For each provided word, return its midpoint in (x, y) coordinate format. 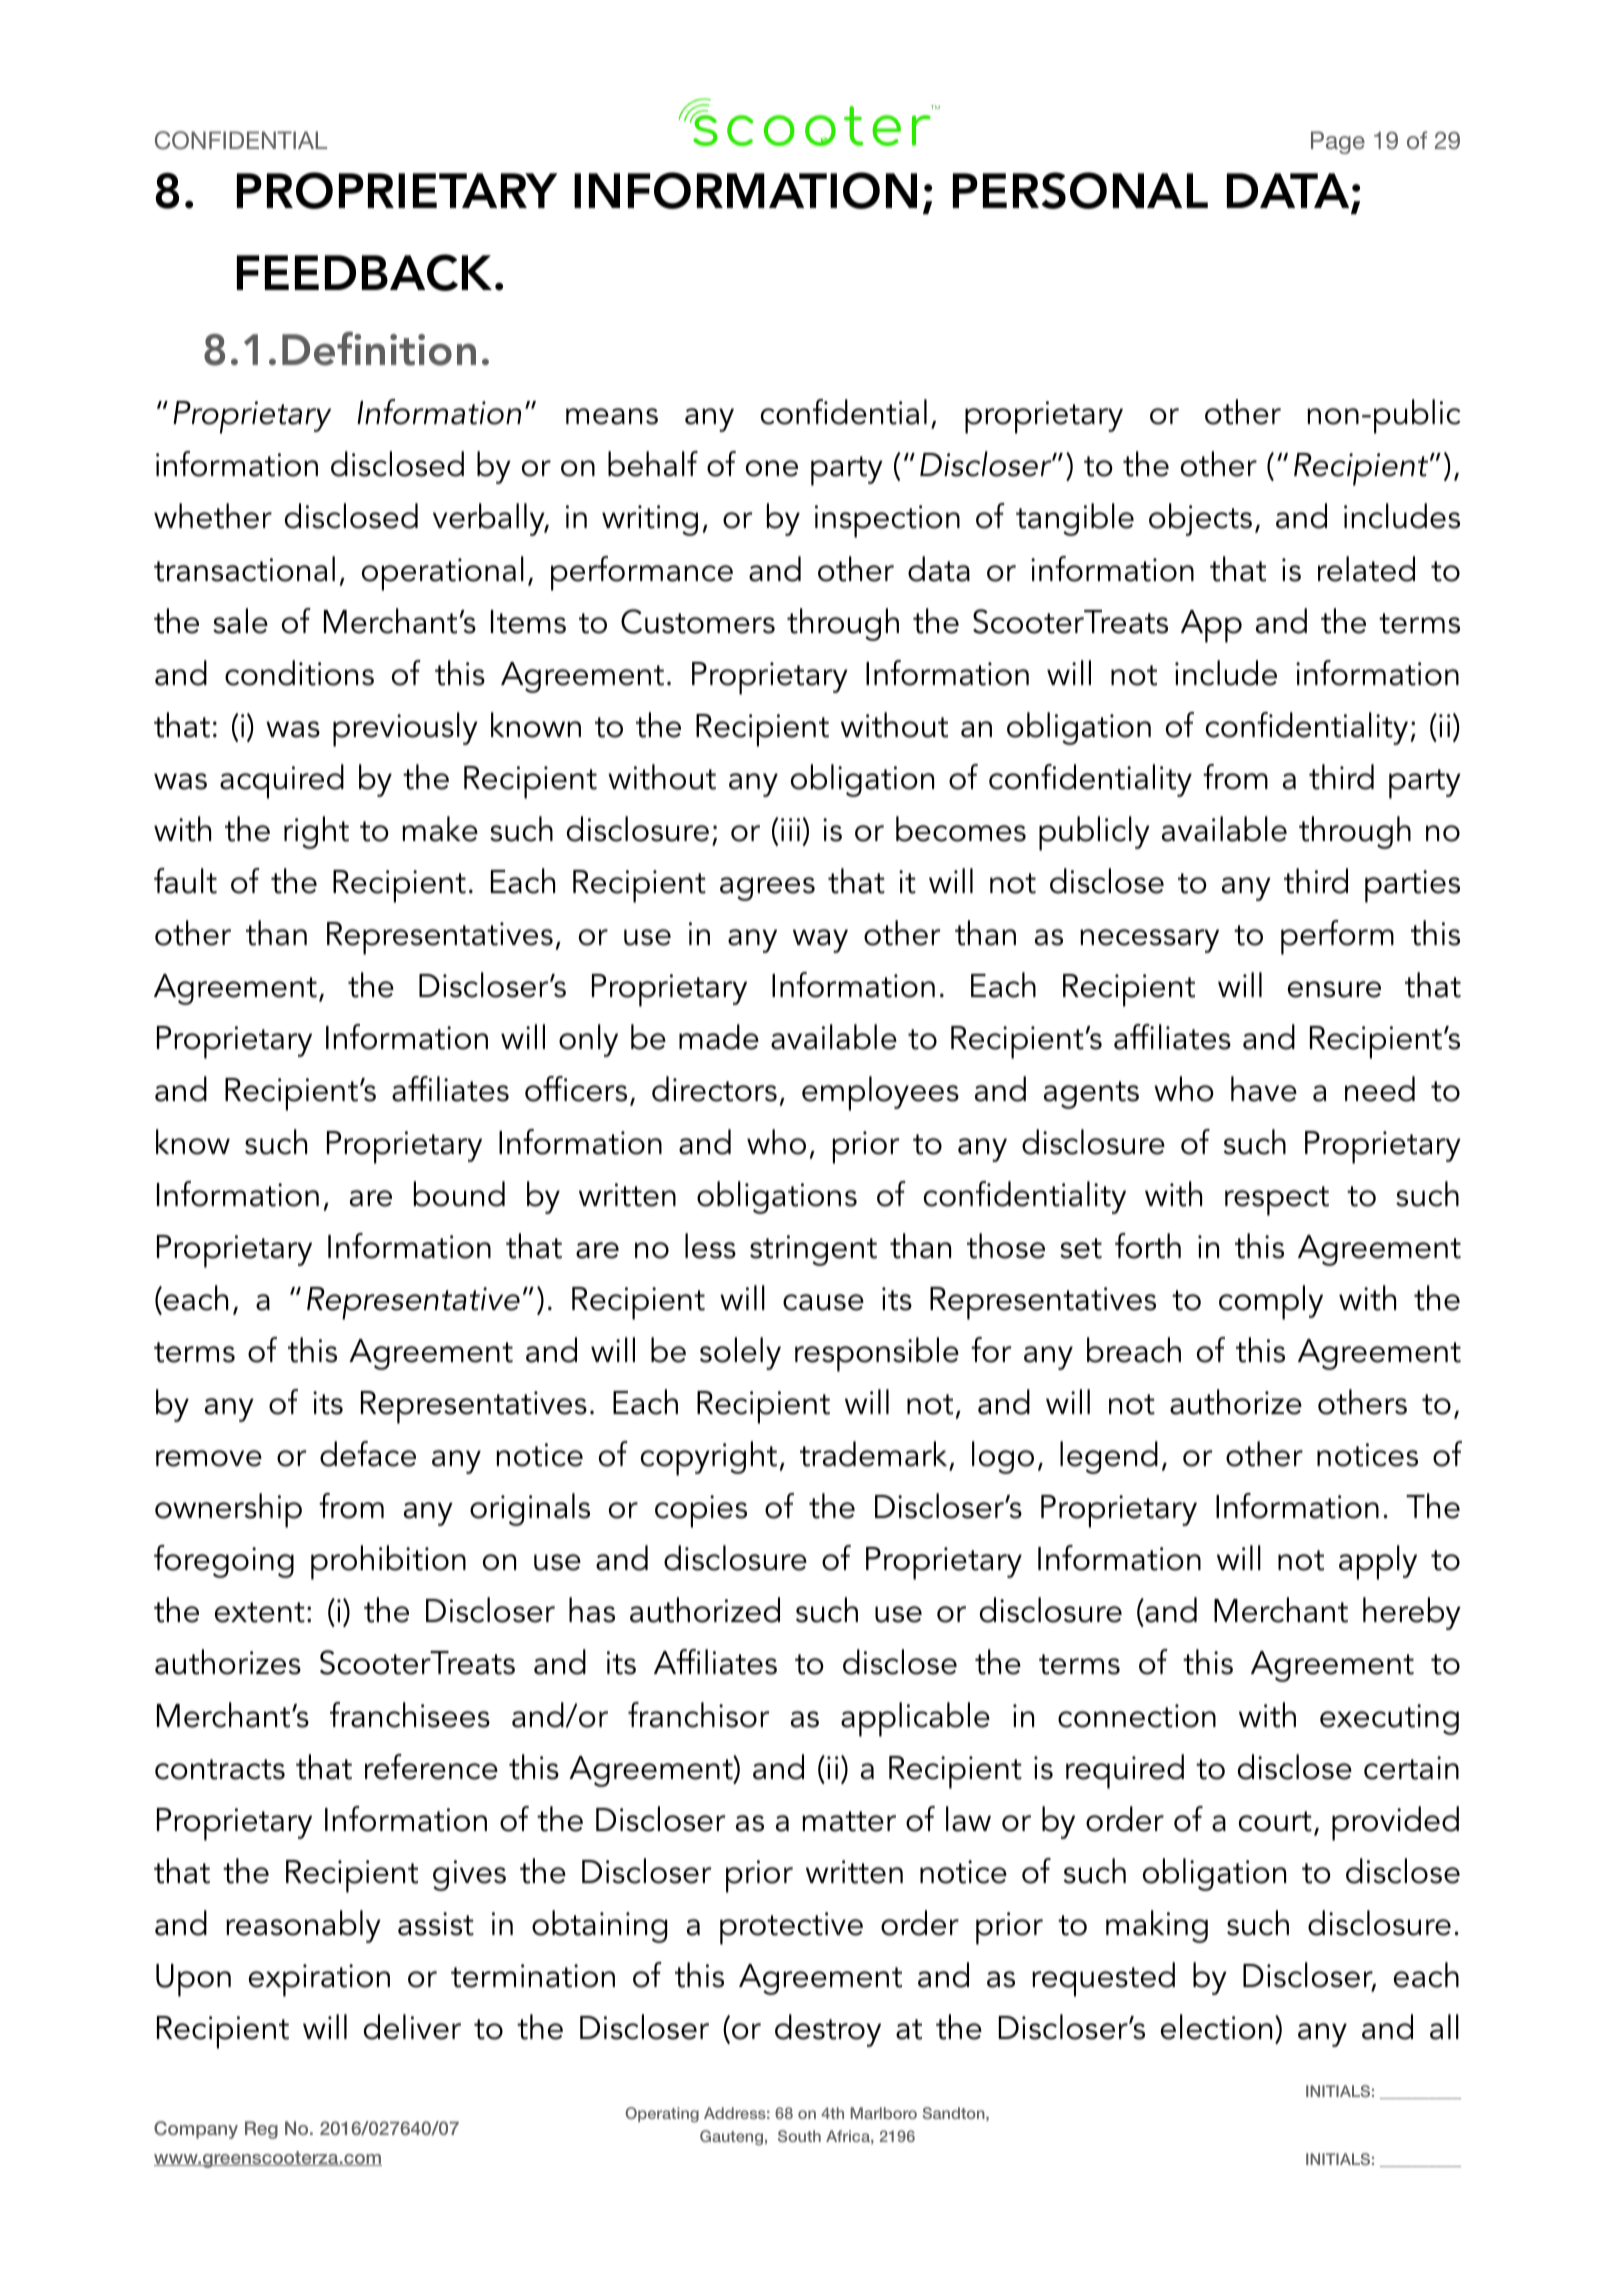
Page (1338, 142)
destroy (828, 2030)
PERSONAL (1080, 190)
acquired (282, 781)
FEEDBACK (364, 272)
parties (1412, 886)
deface (368, 1454)
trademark (873, 1454)
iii (790, 829)
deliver (412, 2027)
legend (1109, 1457)
